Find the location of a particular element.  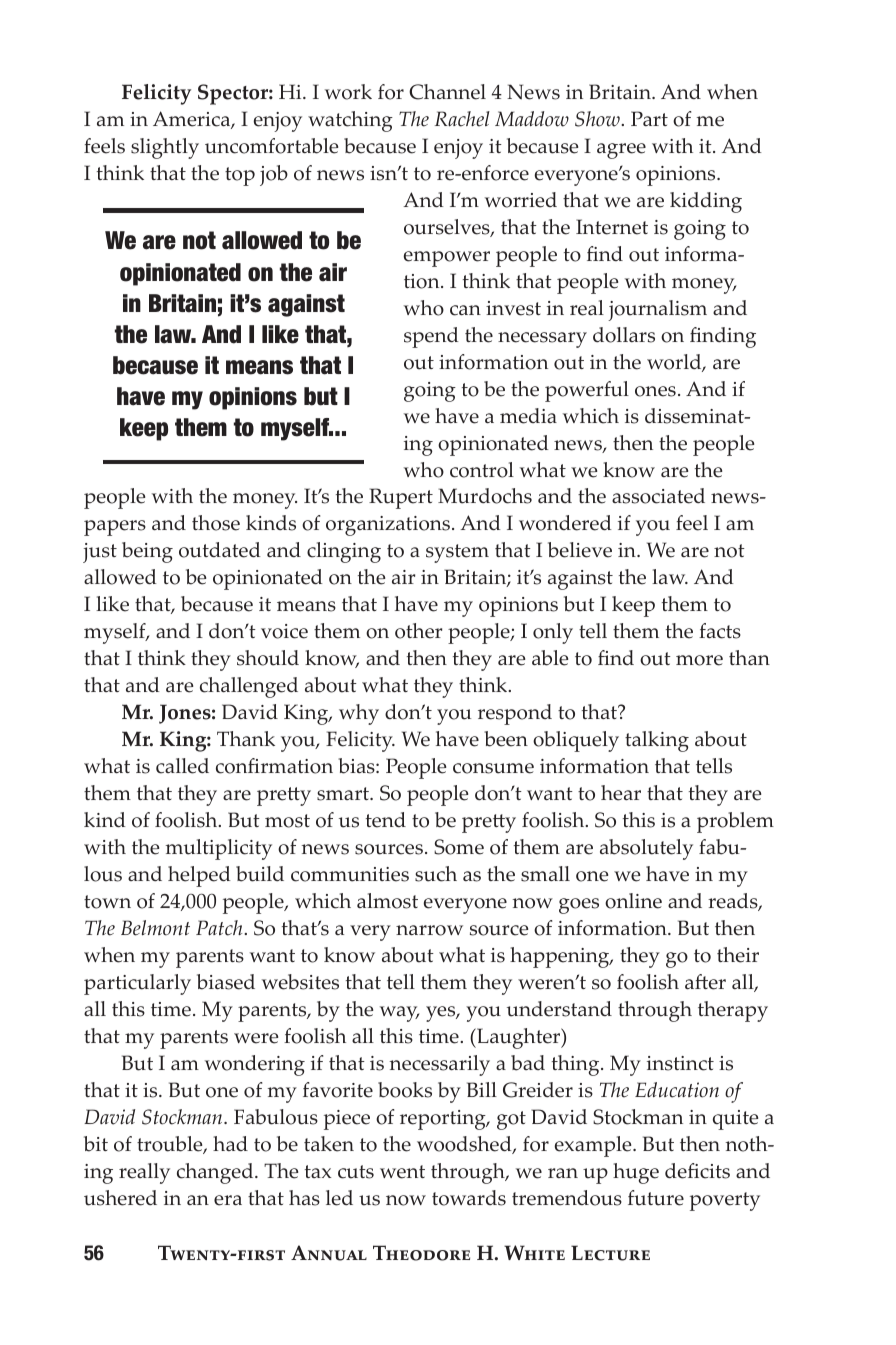

Rupert is located at coordinates (401, 498).
